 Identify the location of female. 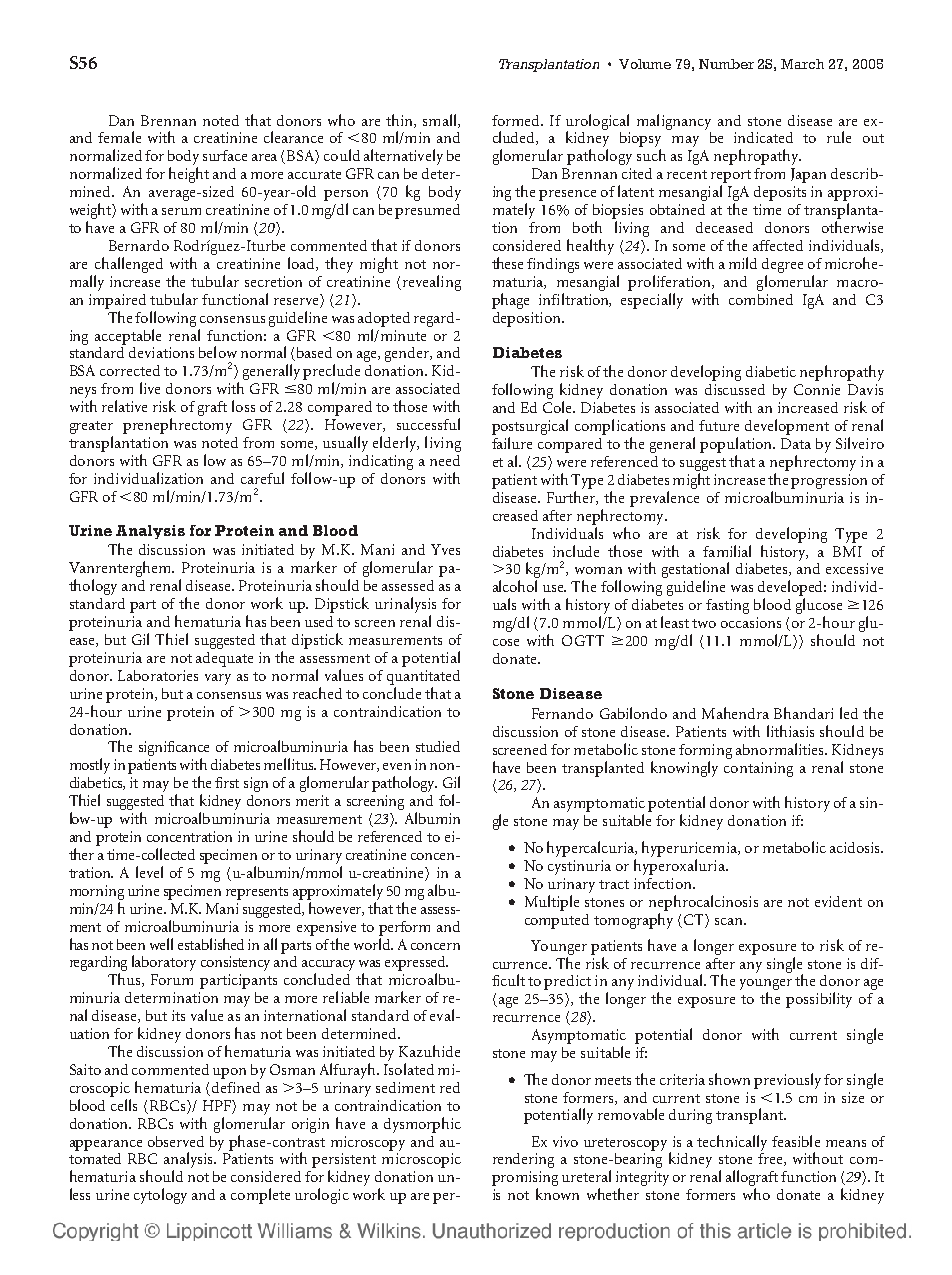
(119, 137).
